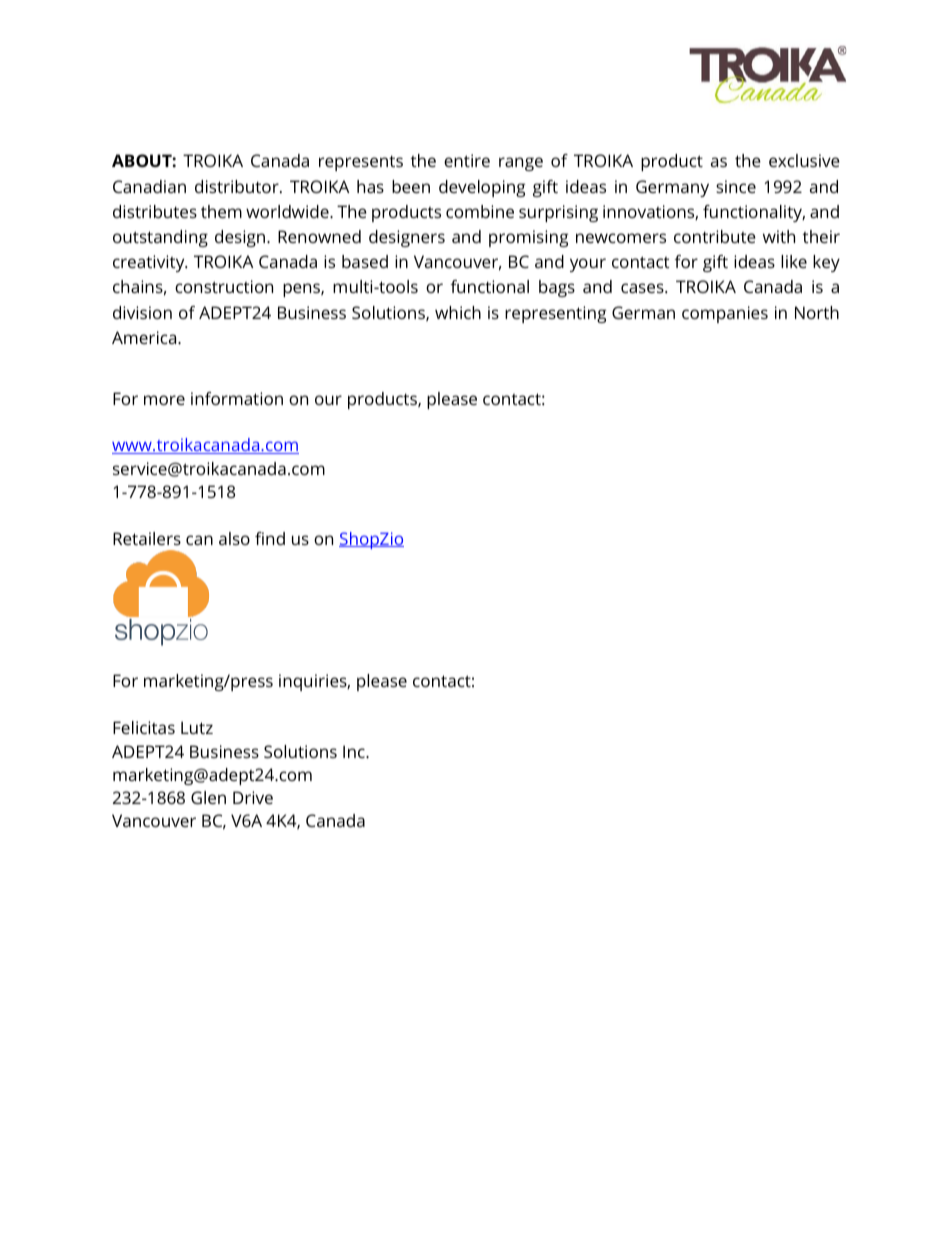 Image resolution: width=952 pixels, height=1233 pixels. What do you see at coordinates (234, 538) in the screenshot?
I see `also` at bounding box center [234, 538].
